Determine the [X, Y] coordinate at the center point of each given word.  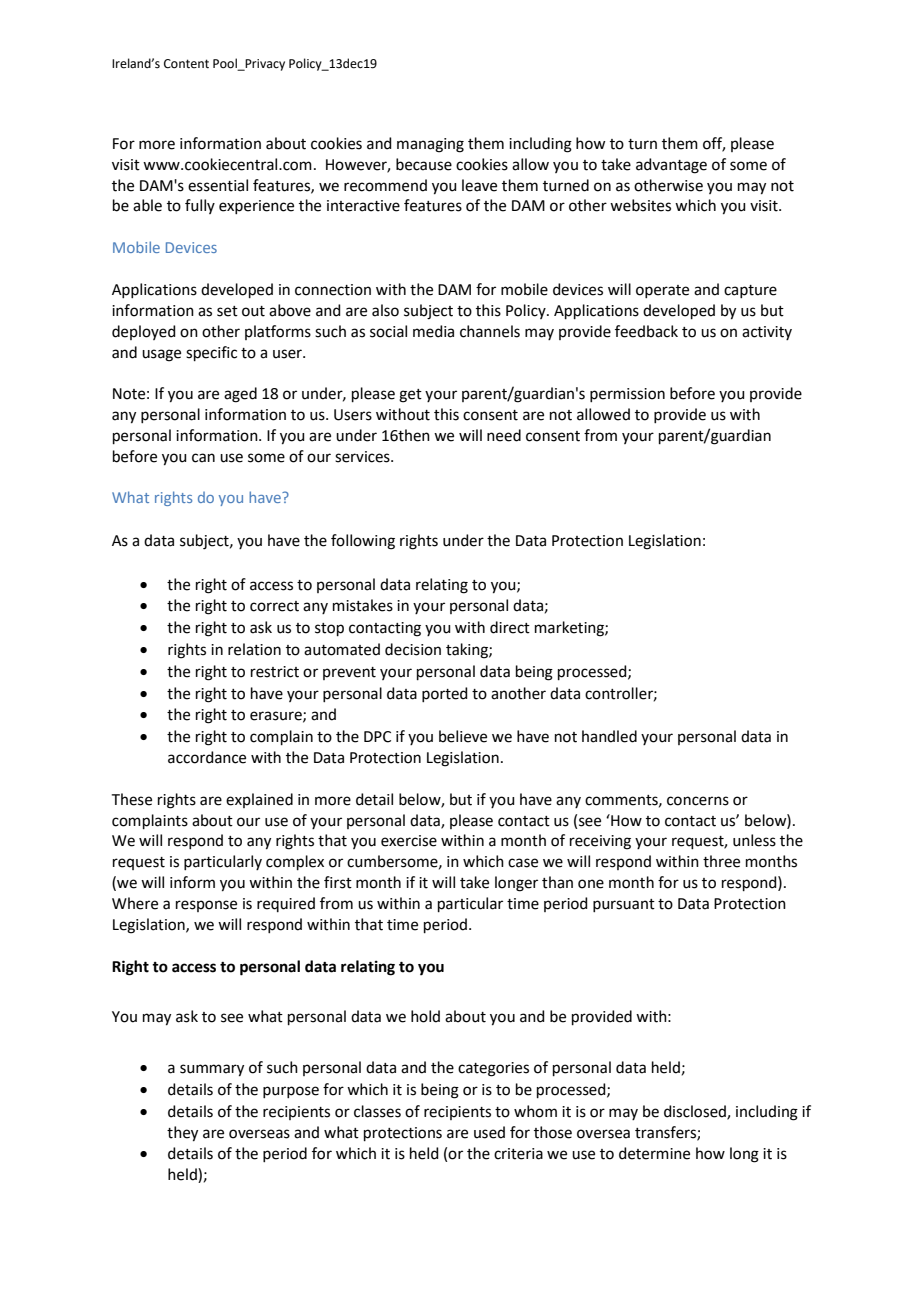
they [182, 1134]
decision [413, 649]
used [489, 1132]
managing [430, 145]
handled [609, 736]
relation [254, 649]
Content [186, 64]
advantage [671, 166]
